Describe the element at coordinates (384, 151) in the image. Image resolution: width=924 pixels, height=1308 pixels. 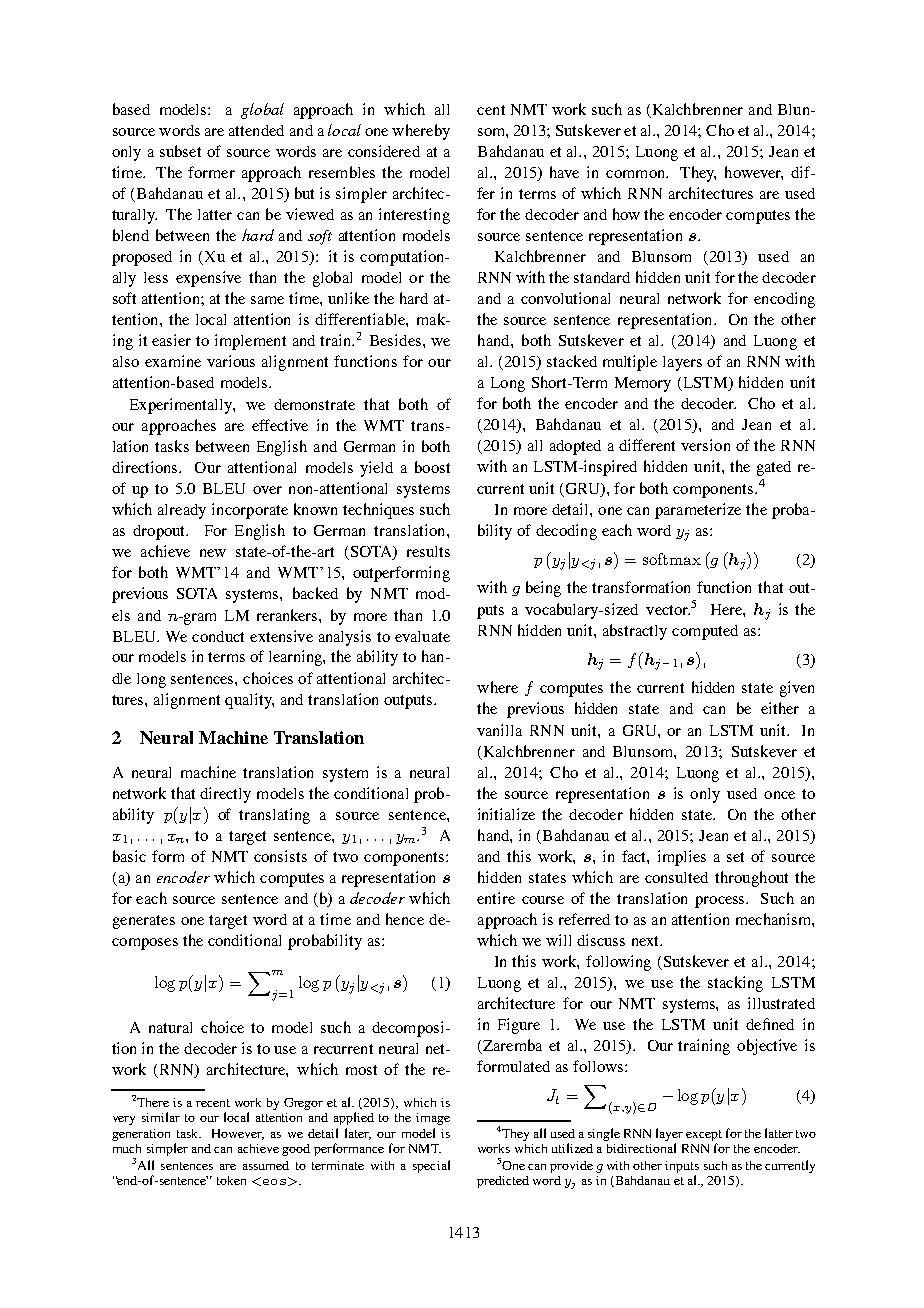
I see `considered` at that location.
